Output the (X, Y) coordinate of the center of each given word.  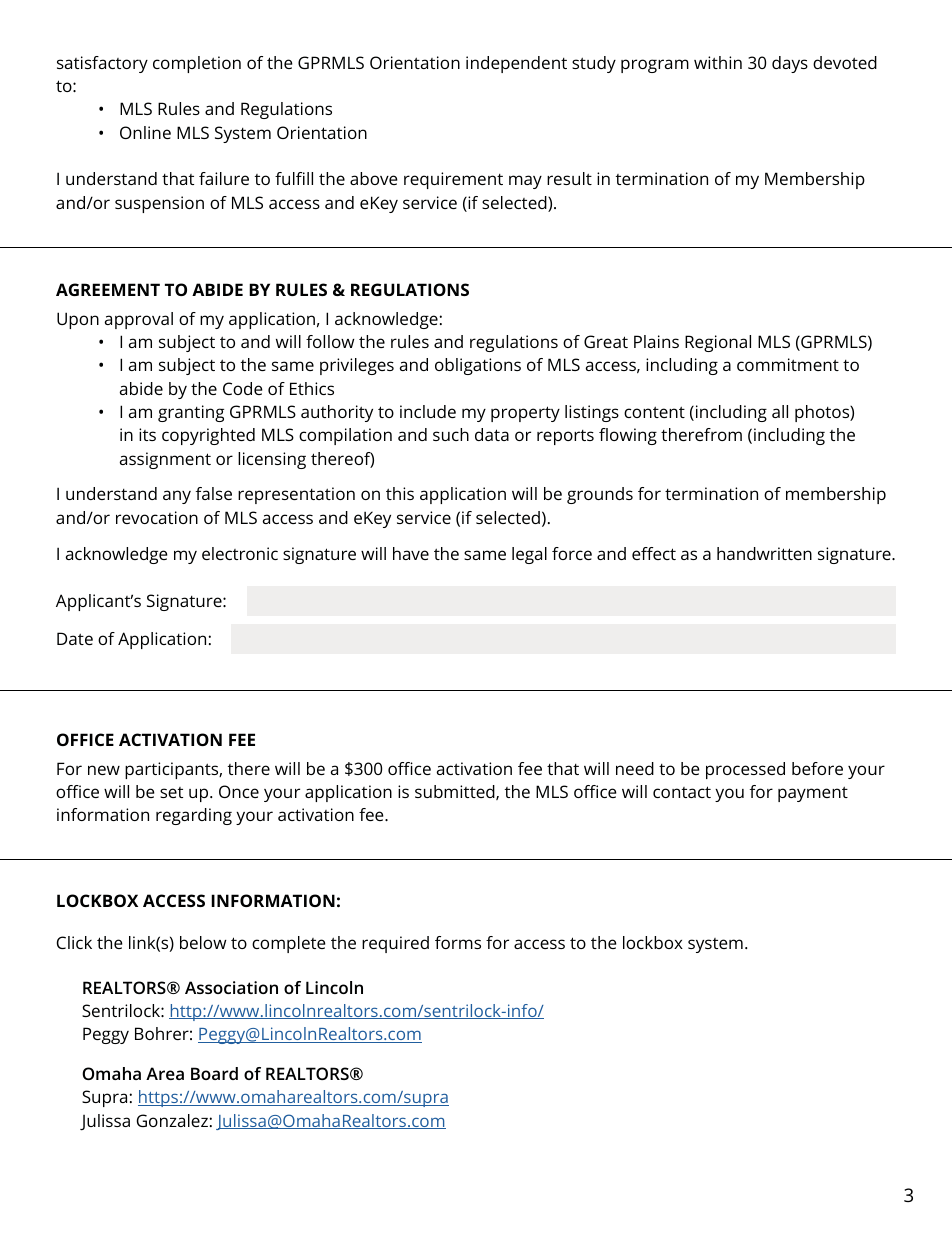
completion (197, 64)
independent (516, 64)
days (790, 64)
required (395, 944)
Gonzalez (172, 1120)
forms (458, 942)
